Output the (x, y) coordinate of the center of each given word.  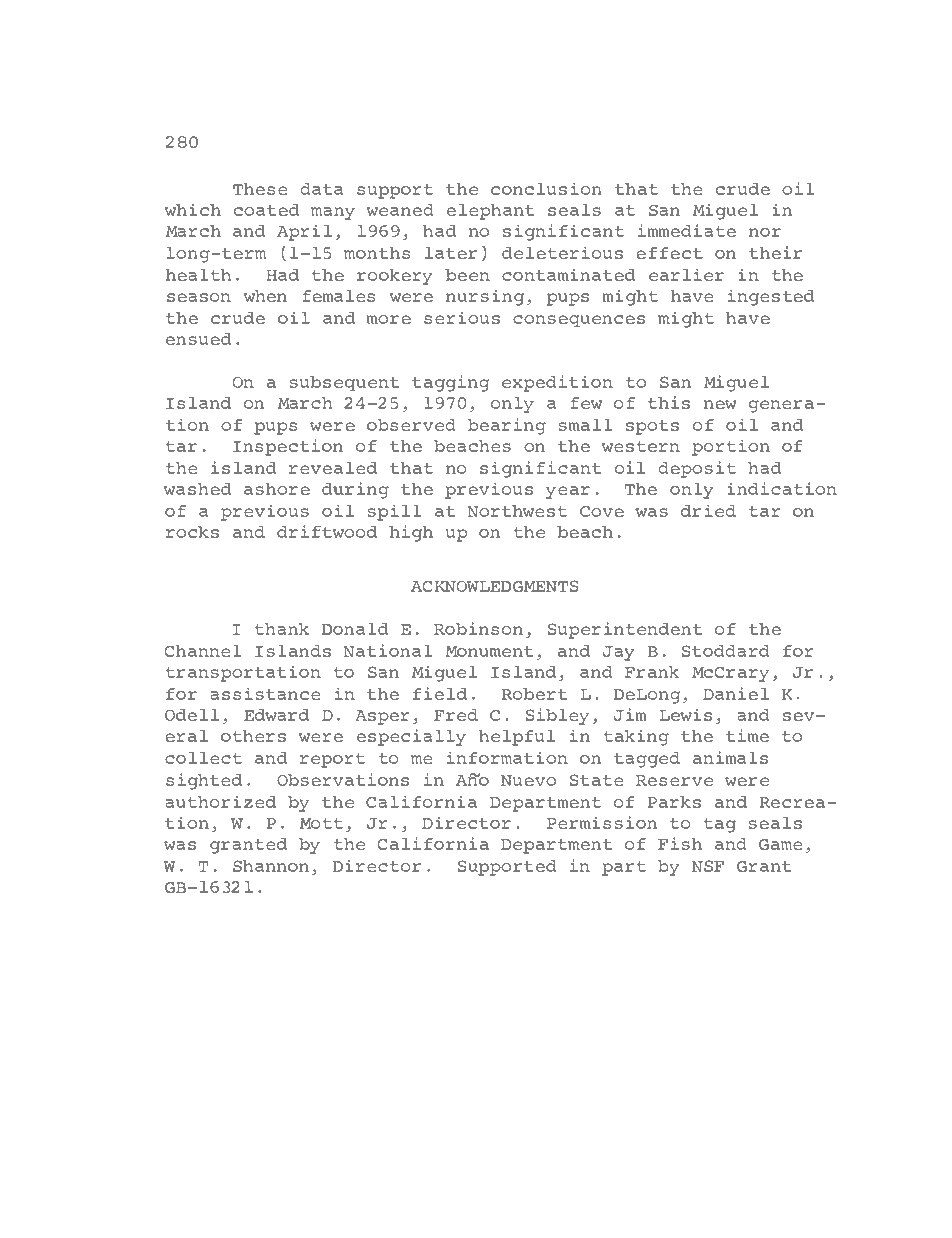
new (720, 404)
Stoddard (725, 651)
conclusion (546, 188)
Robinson (478, 628)
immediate (687, 230)
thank (281, 629)
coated (266, 210)
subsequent (344, 383)
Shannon (271, 866)
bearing (506, 426)
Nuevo (528, 780)
